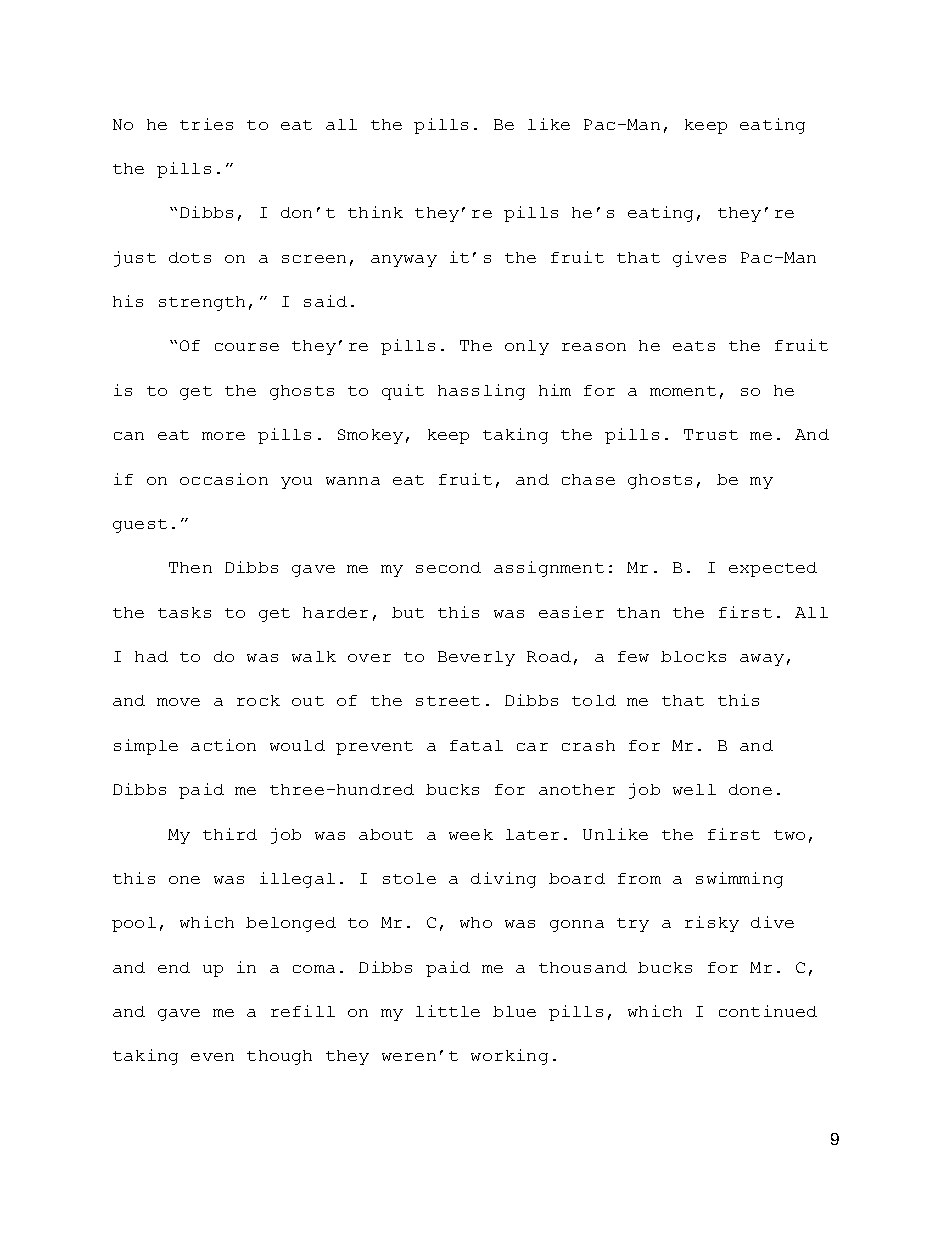 The image size is (952, 1233). Describe the element at coordinates (190, 567) in the page. I see `Then` at that location.
